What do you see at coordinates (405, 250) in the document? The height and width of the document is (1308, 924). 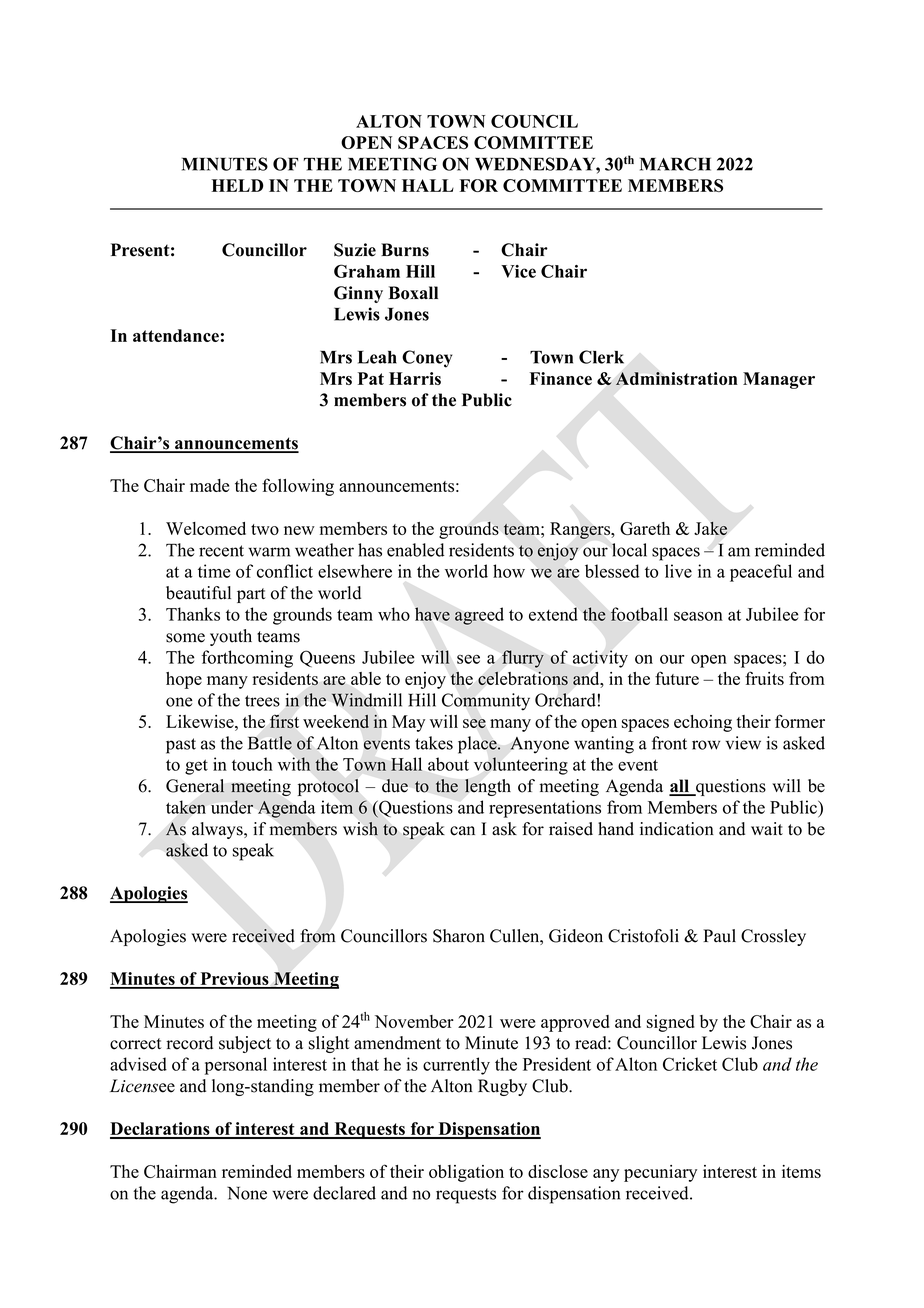 I see `Burns` at bounding box center [405, 250].
